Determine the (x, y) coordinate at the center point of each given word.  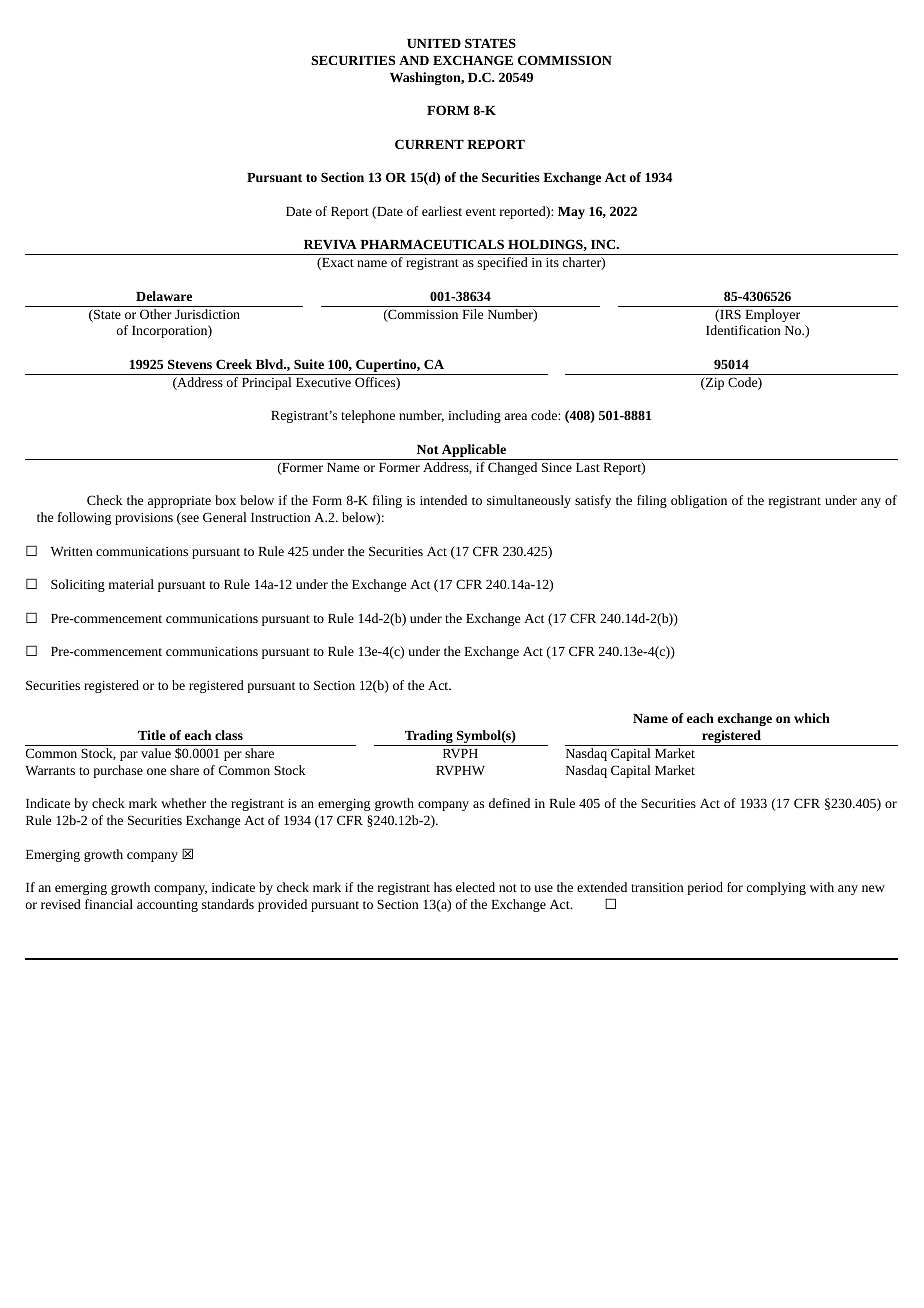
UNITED (434, 43)
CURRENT (429, 144)
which (812, 718)
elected (475, 887)
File (472, 314)
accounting (167, 906)
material (131, 584)
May (571, 213)
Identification (743, 330)
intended (443, 500)
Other (156, 314)
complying (776, 888)
